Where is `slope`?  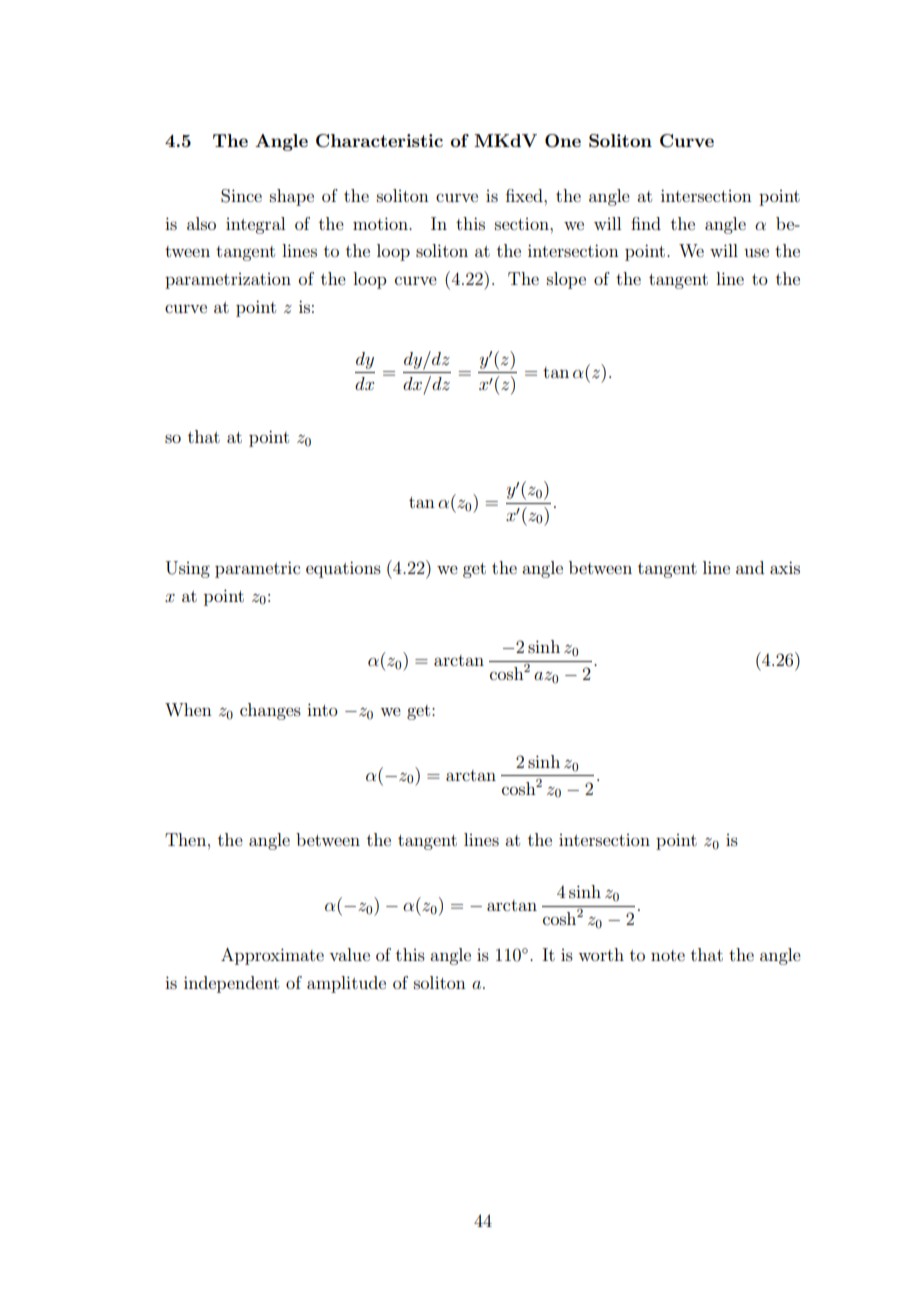 slope is located at coordinates (566, 280).
